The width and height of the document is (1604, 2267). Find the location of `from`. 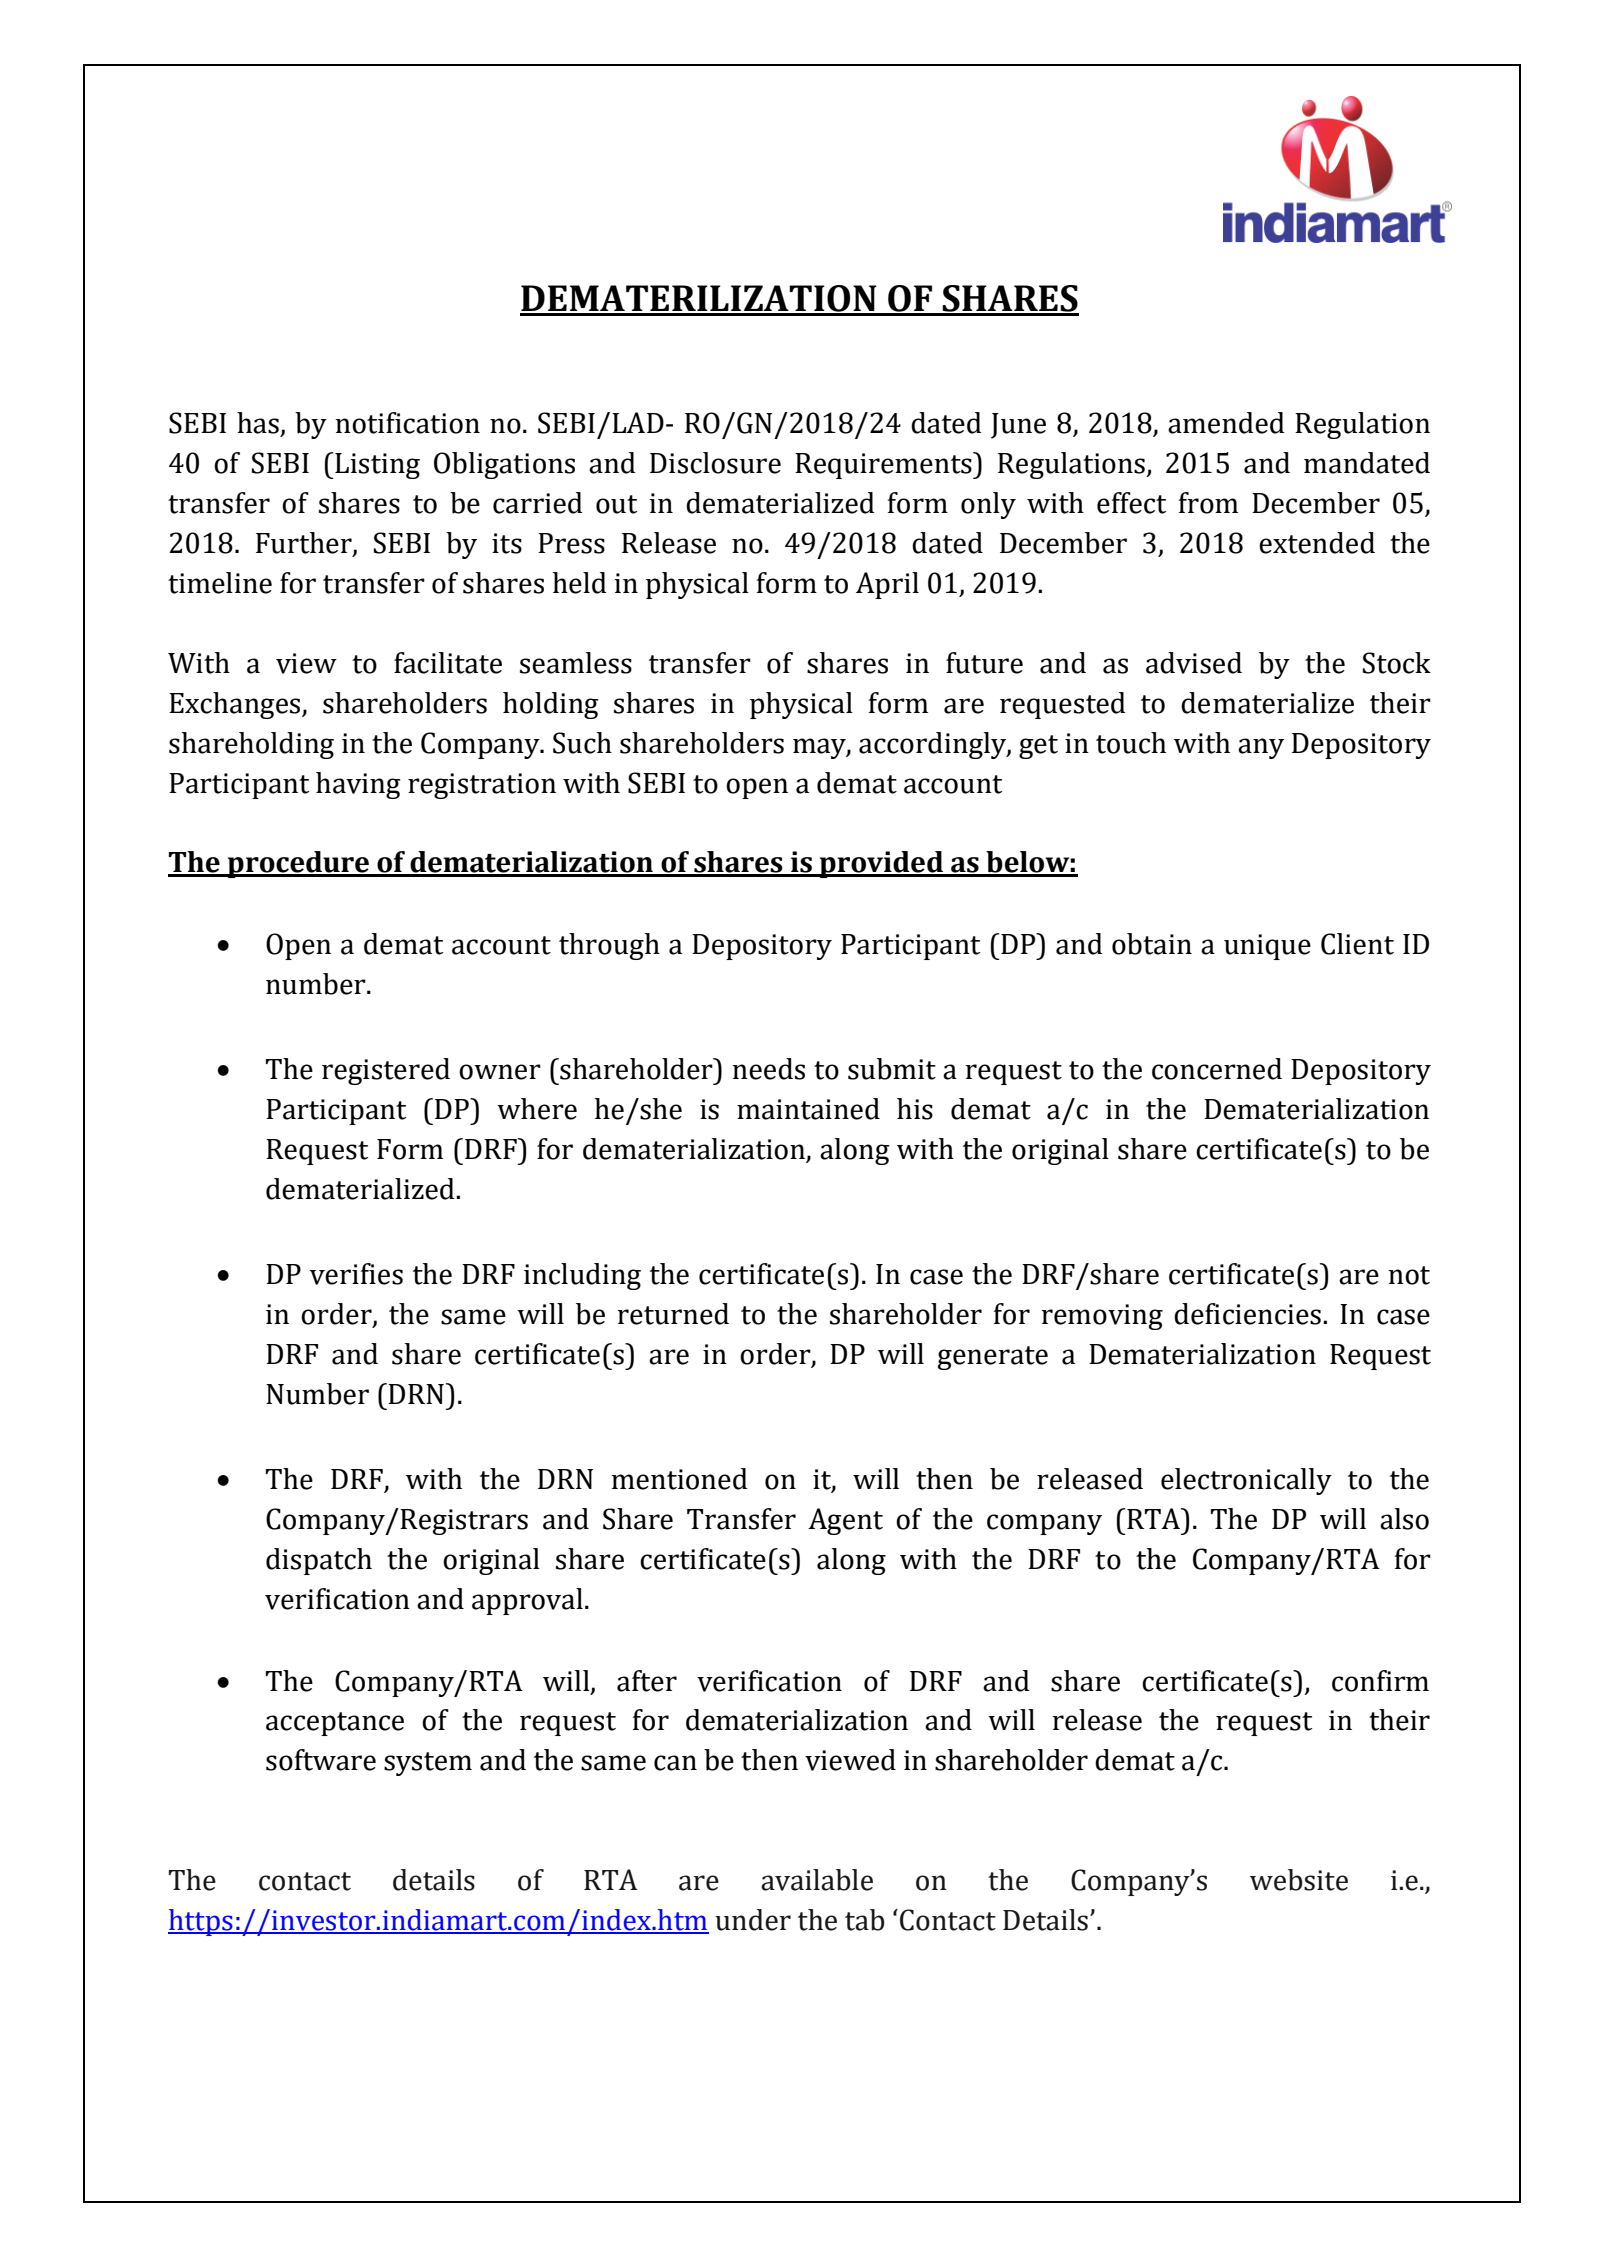

from is located at coordinates (1208, 503).
